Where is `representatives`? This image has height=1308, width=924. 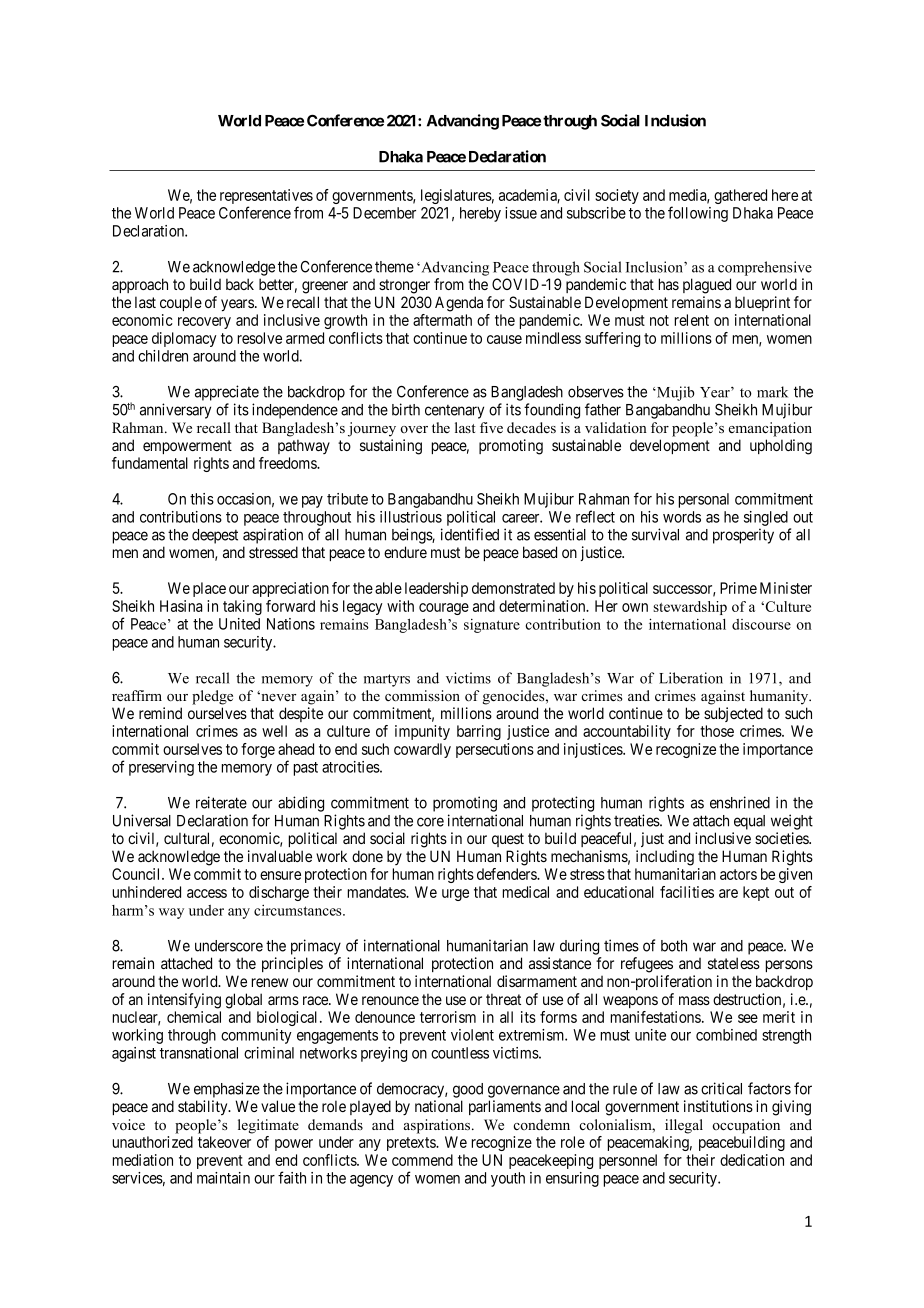 representatives is located at coordinates (266, 198).
